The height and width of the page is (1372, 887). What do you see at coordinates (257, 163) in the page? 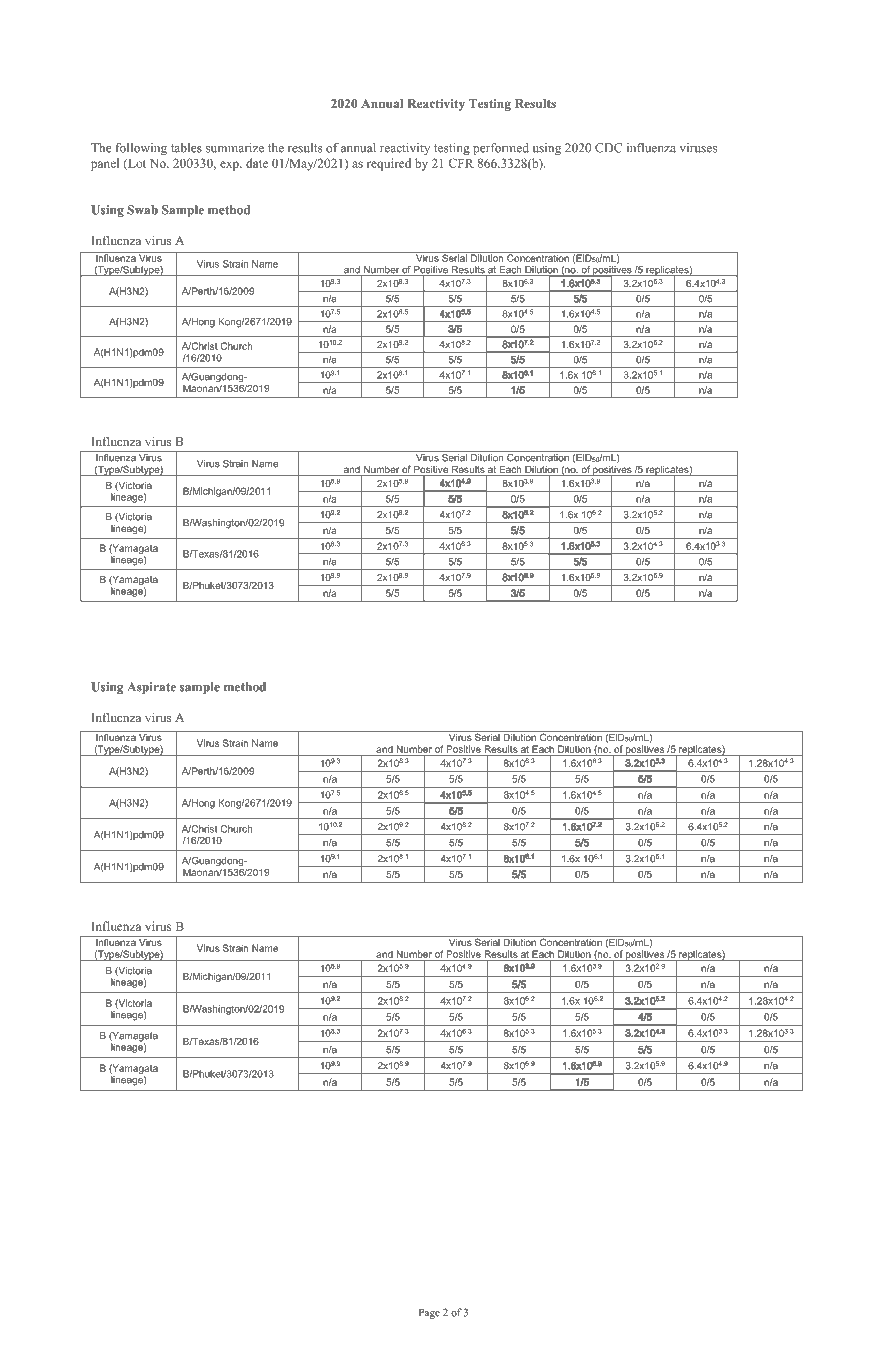
I see `date` at bounding box center [257, 163].
